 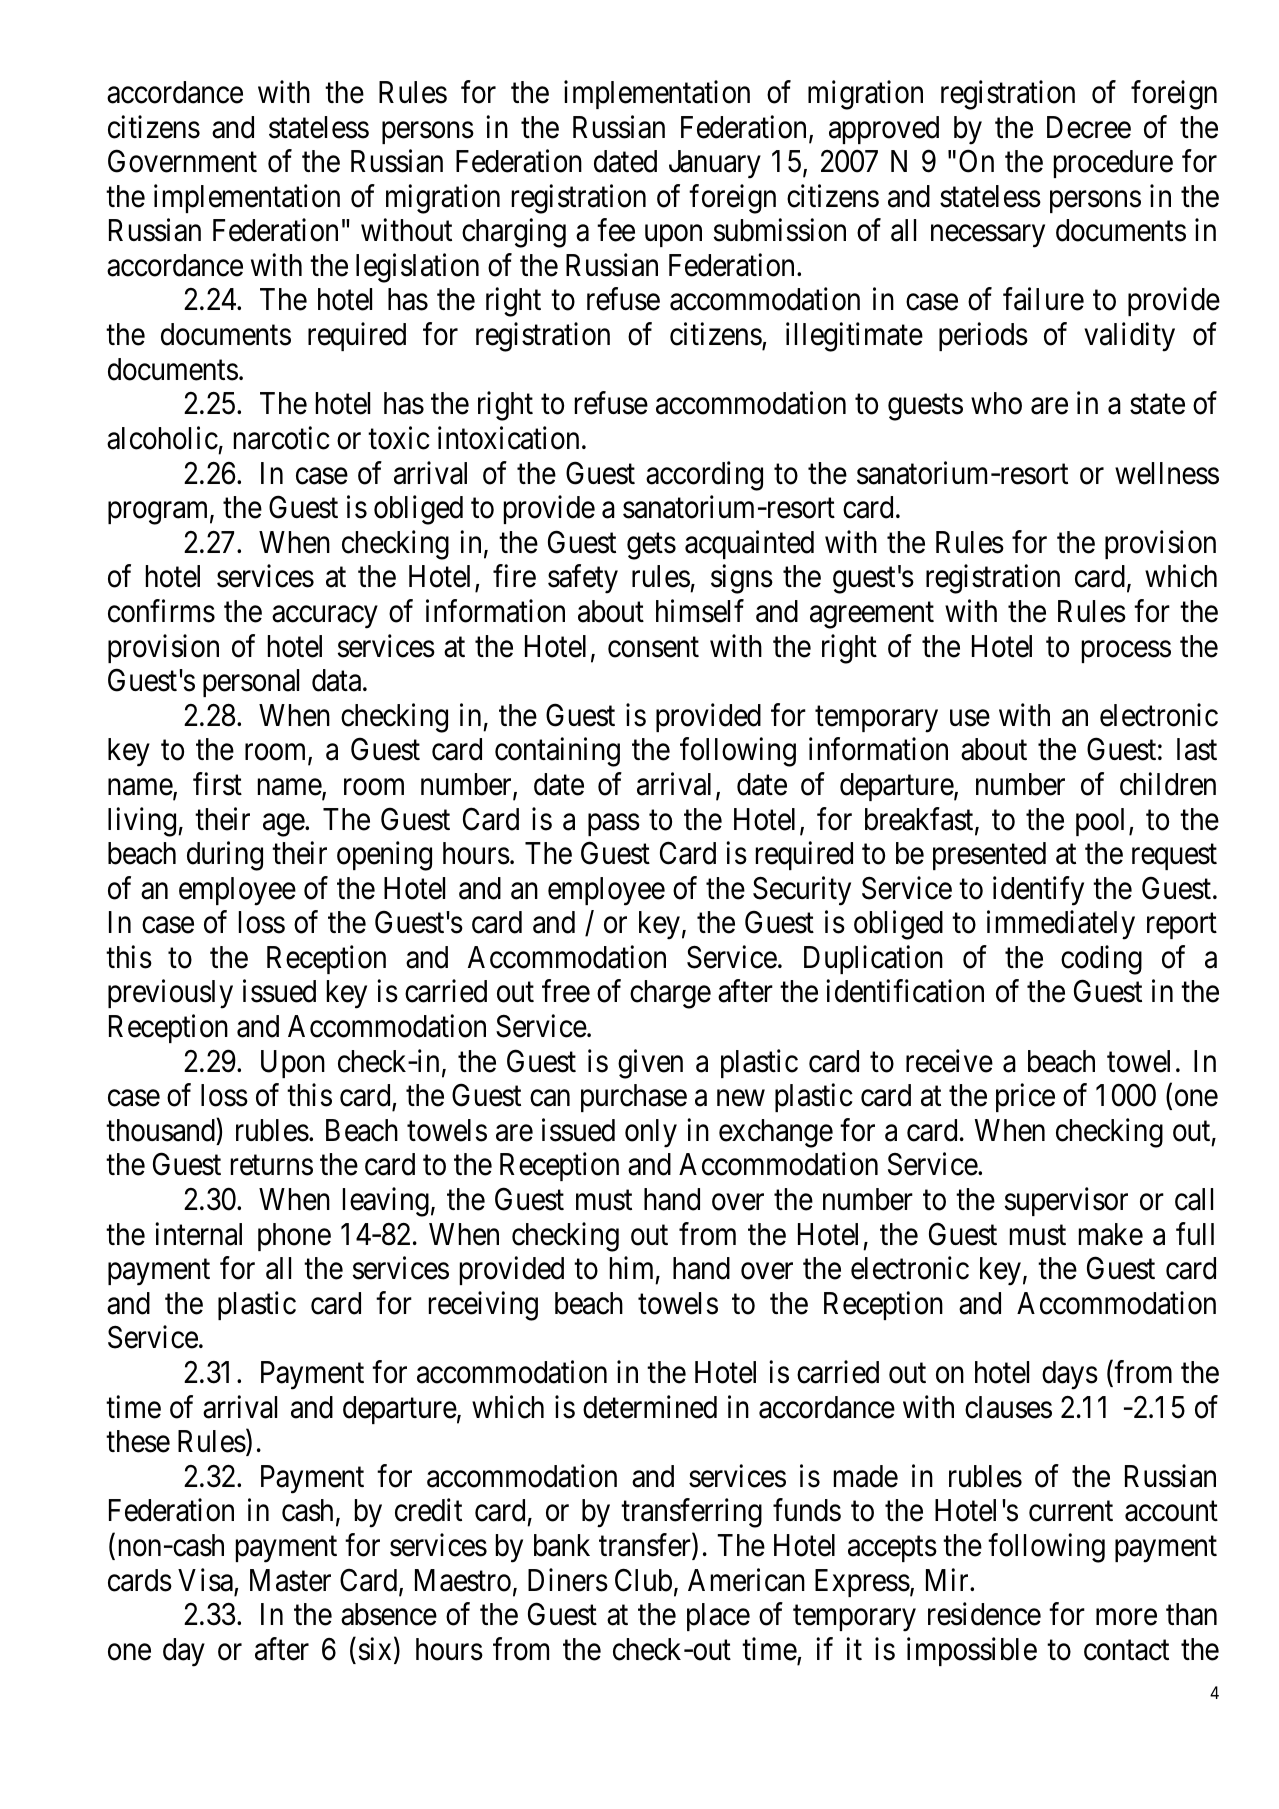 I want to click on legislation, so click(x=417, y=268).
